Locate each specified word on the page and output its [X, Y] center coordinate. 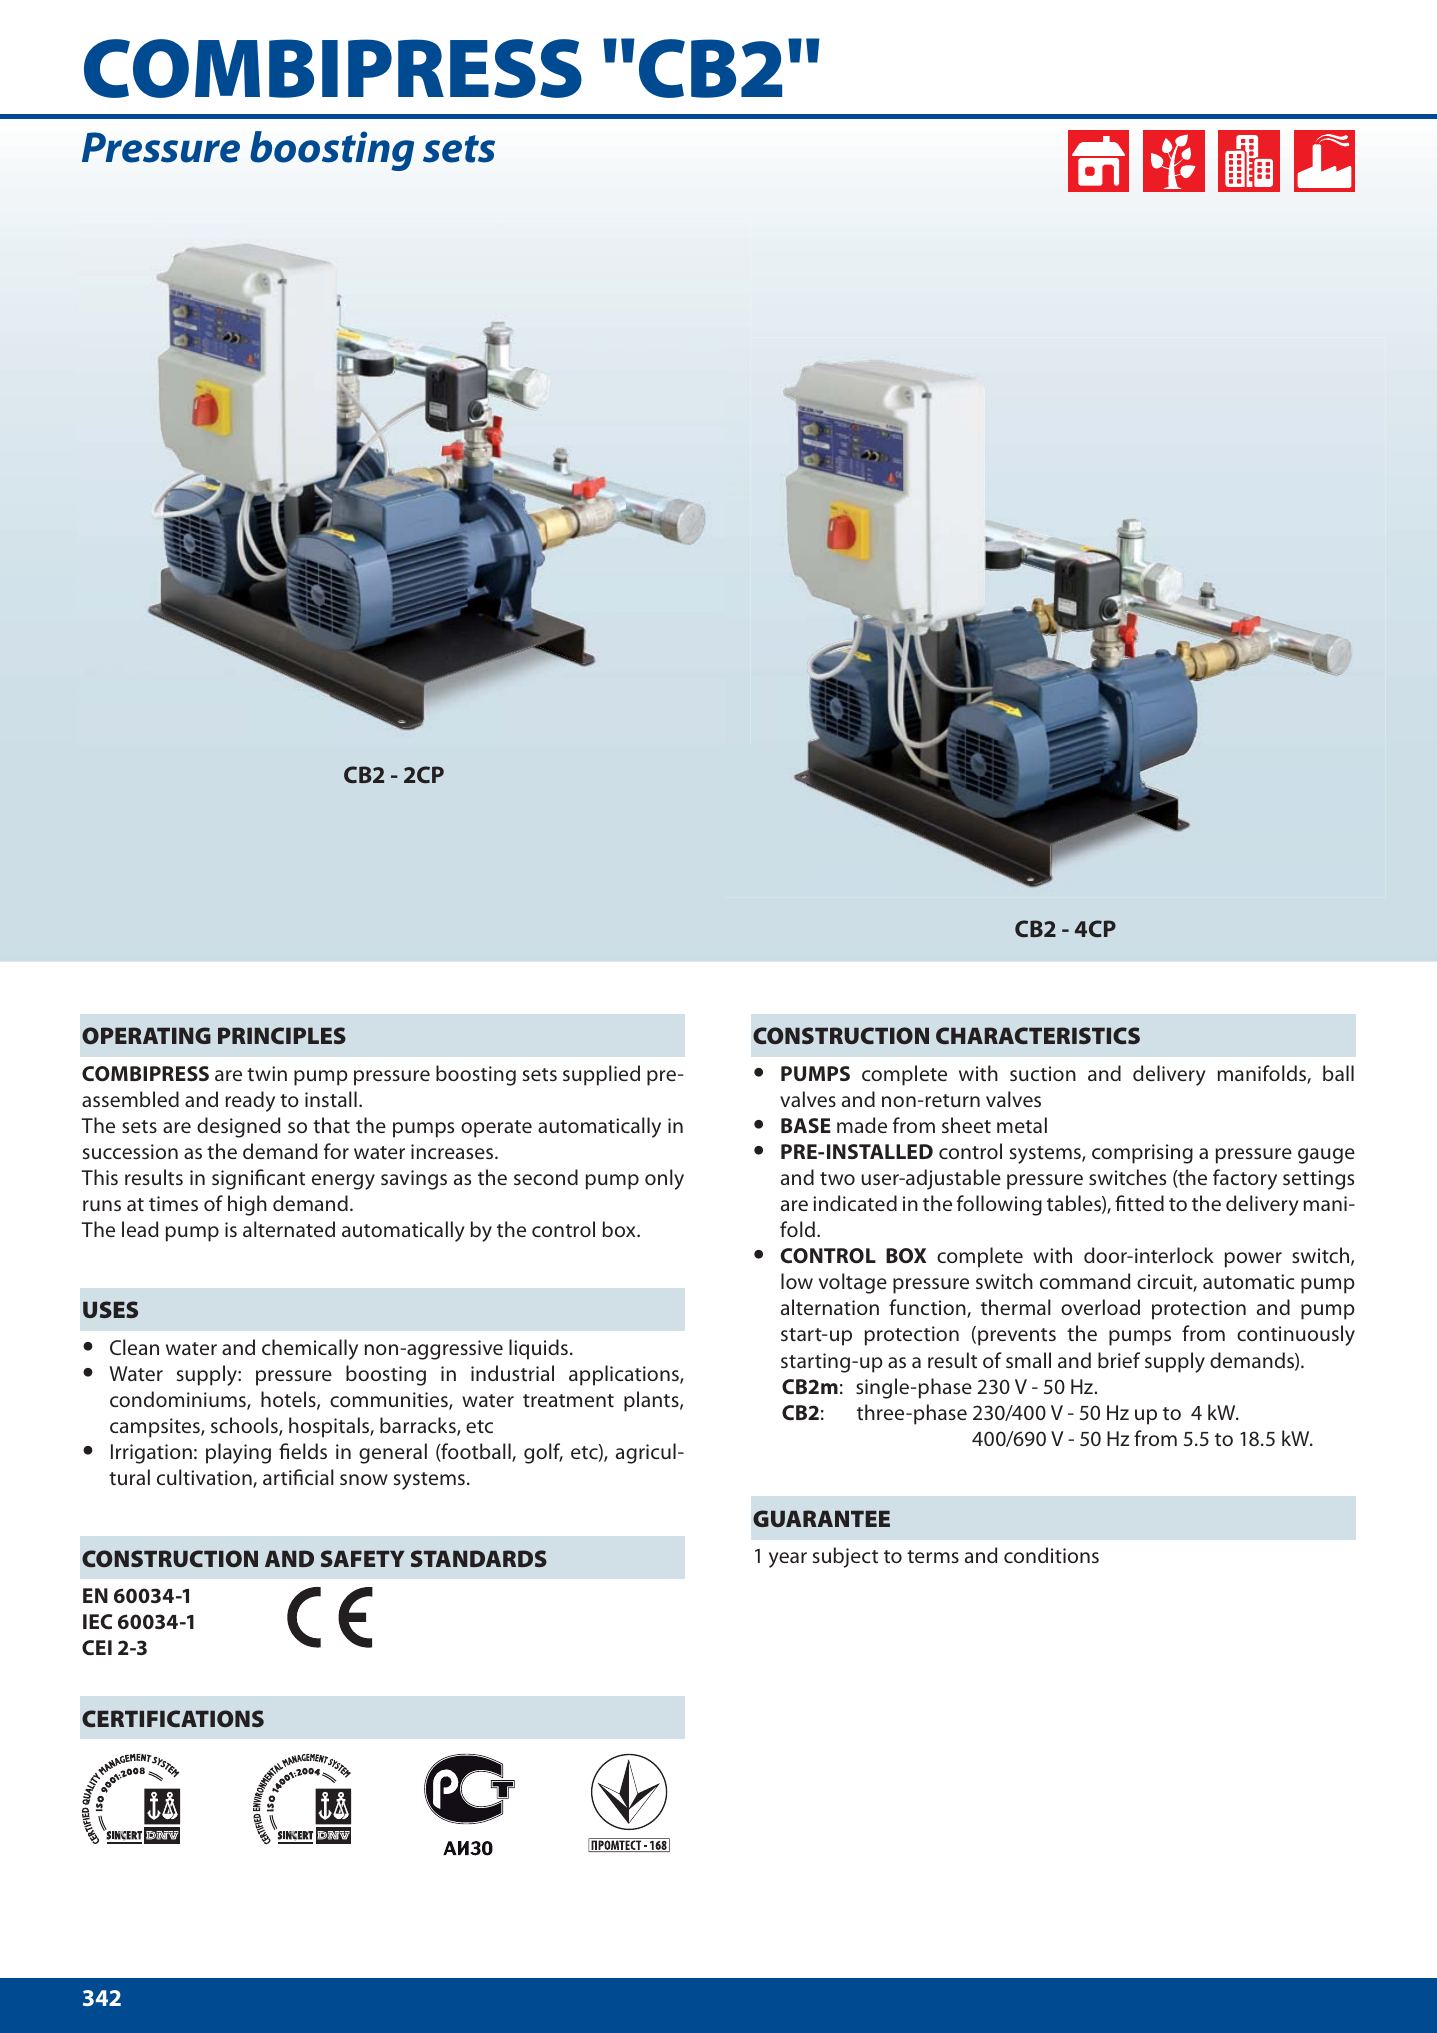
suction [1043, 1073]
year [788, 1560]
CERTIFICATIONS [173, 1718]
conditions [1051, 1555]
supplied [601, 1075]
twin [267, 1073]
